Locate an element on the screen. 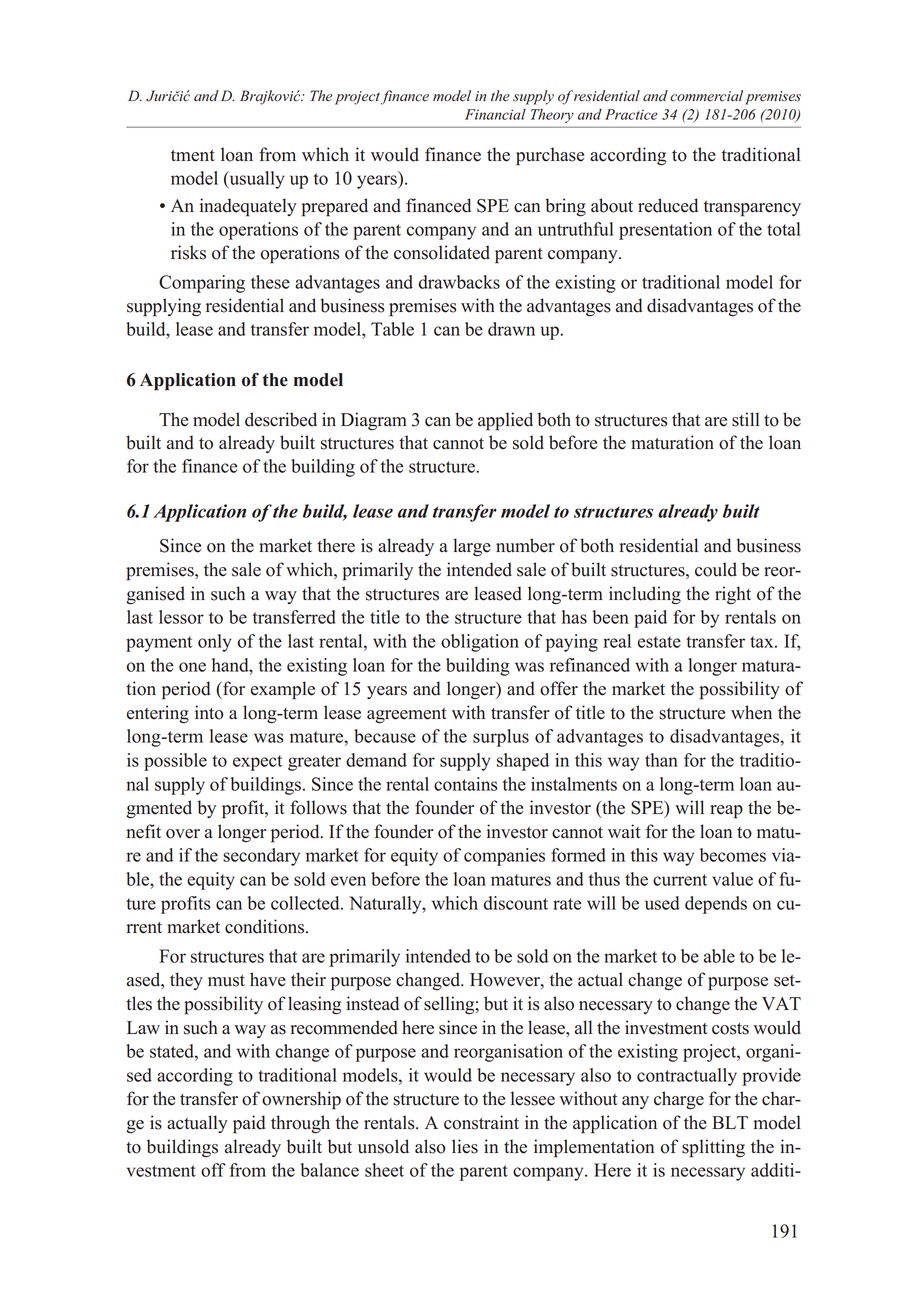  inadequately is located at coordinates (248, 207).
